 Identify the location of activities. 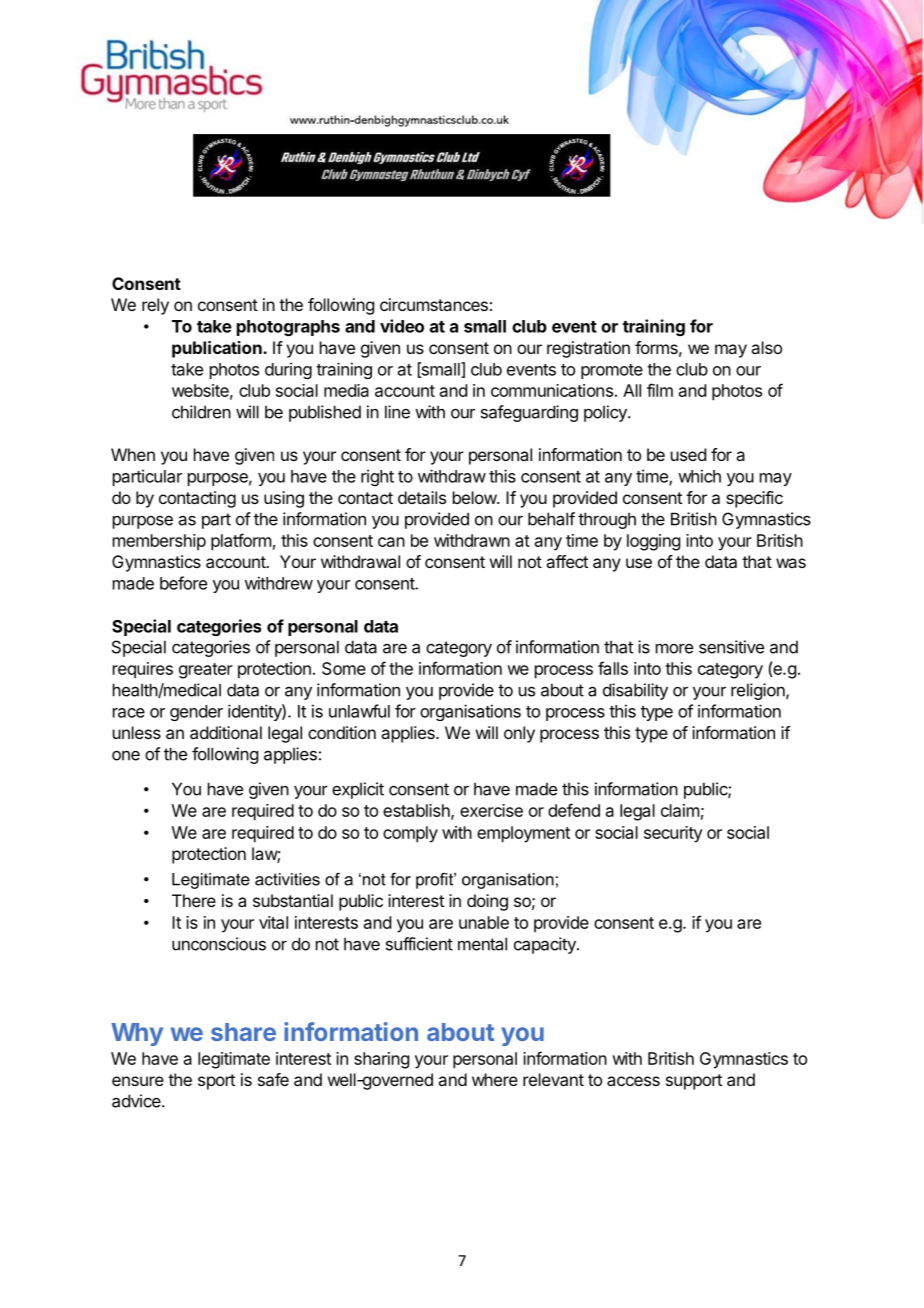
(287, 879).
